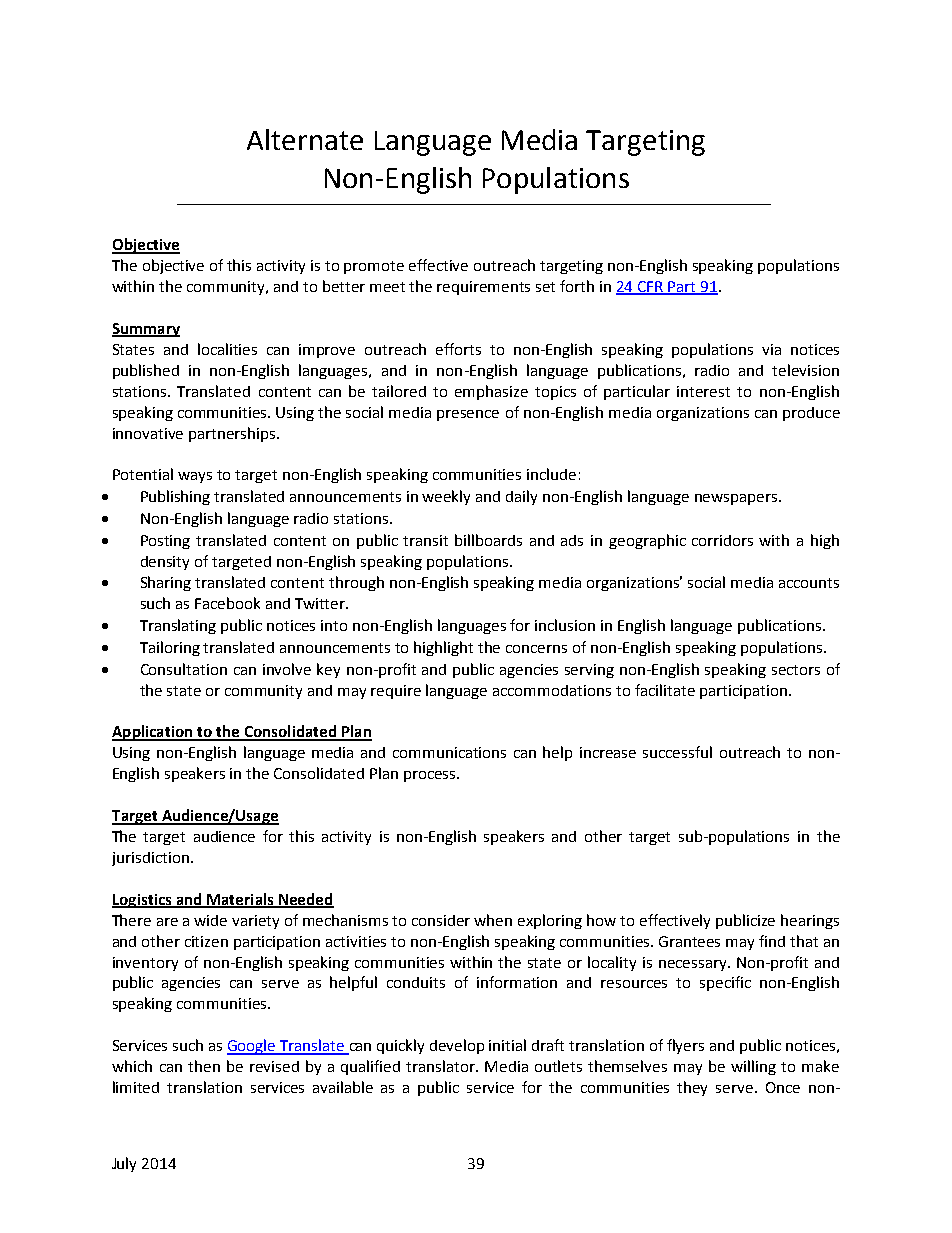  I want to click on ways, so click(195, 477).
